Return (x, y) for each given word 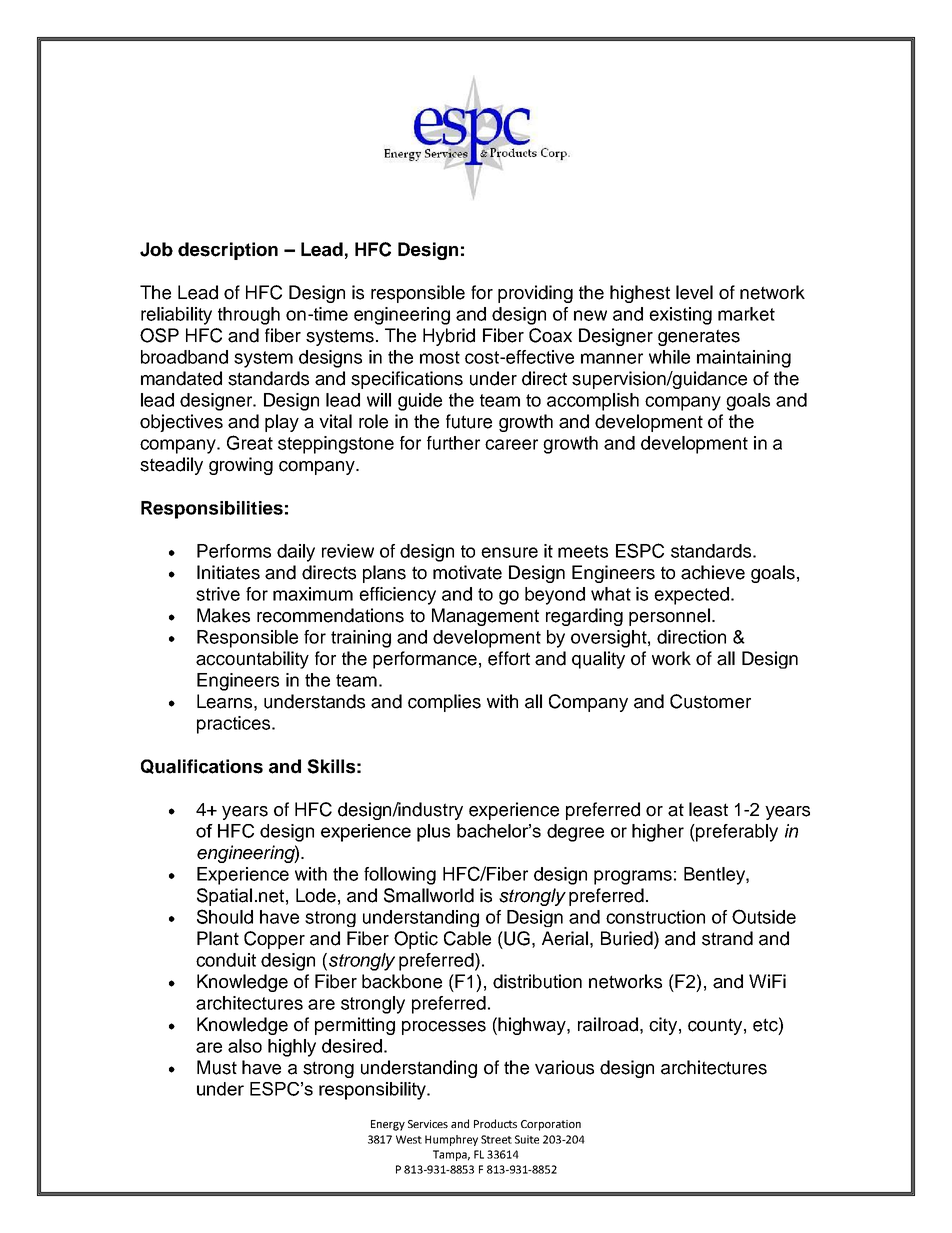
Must (217, 1067)
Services (428, 1124)
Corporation (551, 1125)
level (694, 292)
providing (535, 294)
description (228, 251)
